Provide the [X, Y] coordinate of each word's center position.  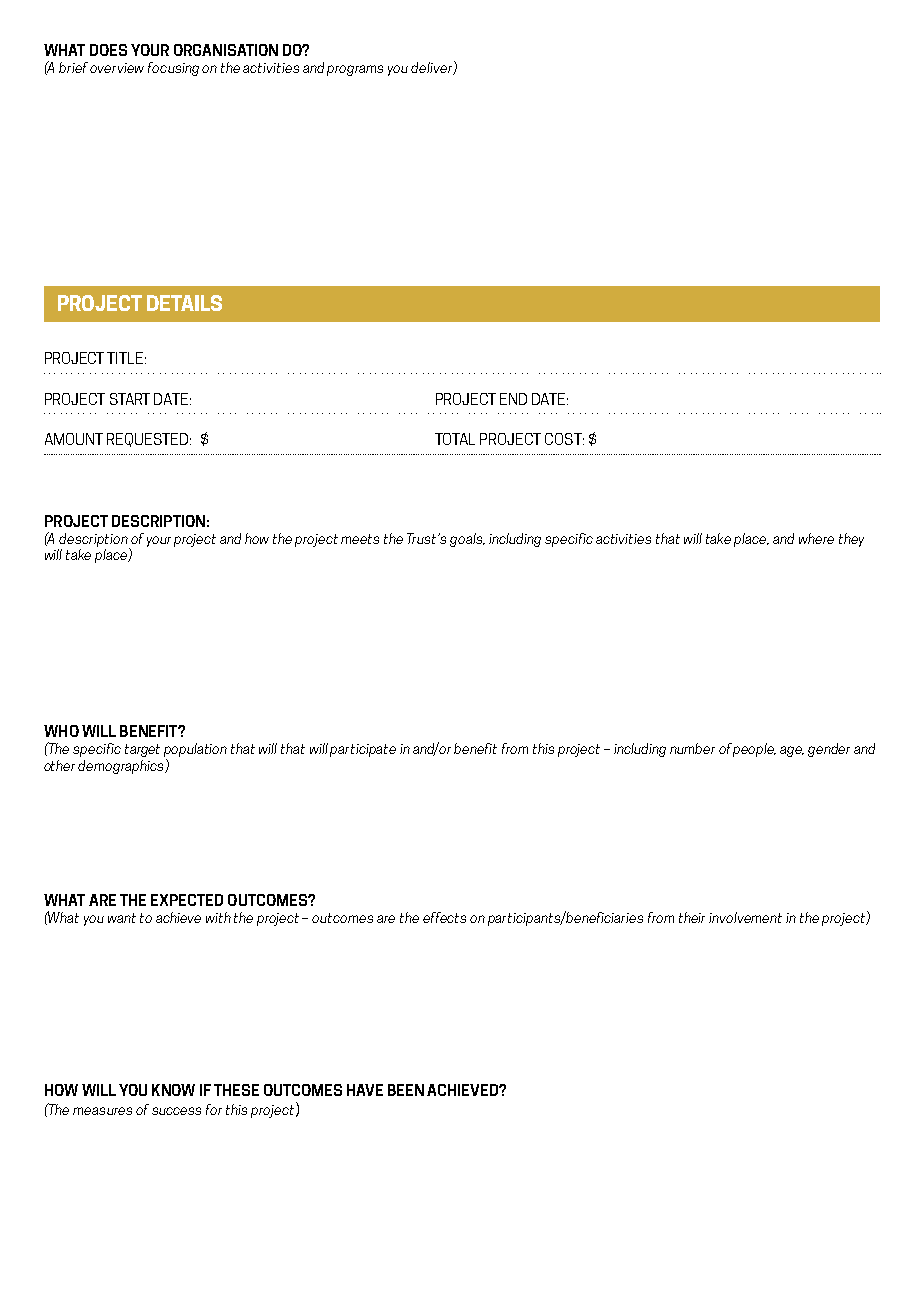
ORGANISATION [226, 50]
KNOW [173, 1090]
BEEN [406, 1090]
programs [355, 70]
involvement [745, 917]
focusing [173, 69]
